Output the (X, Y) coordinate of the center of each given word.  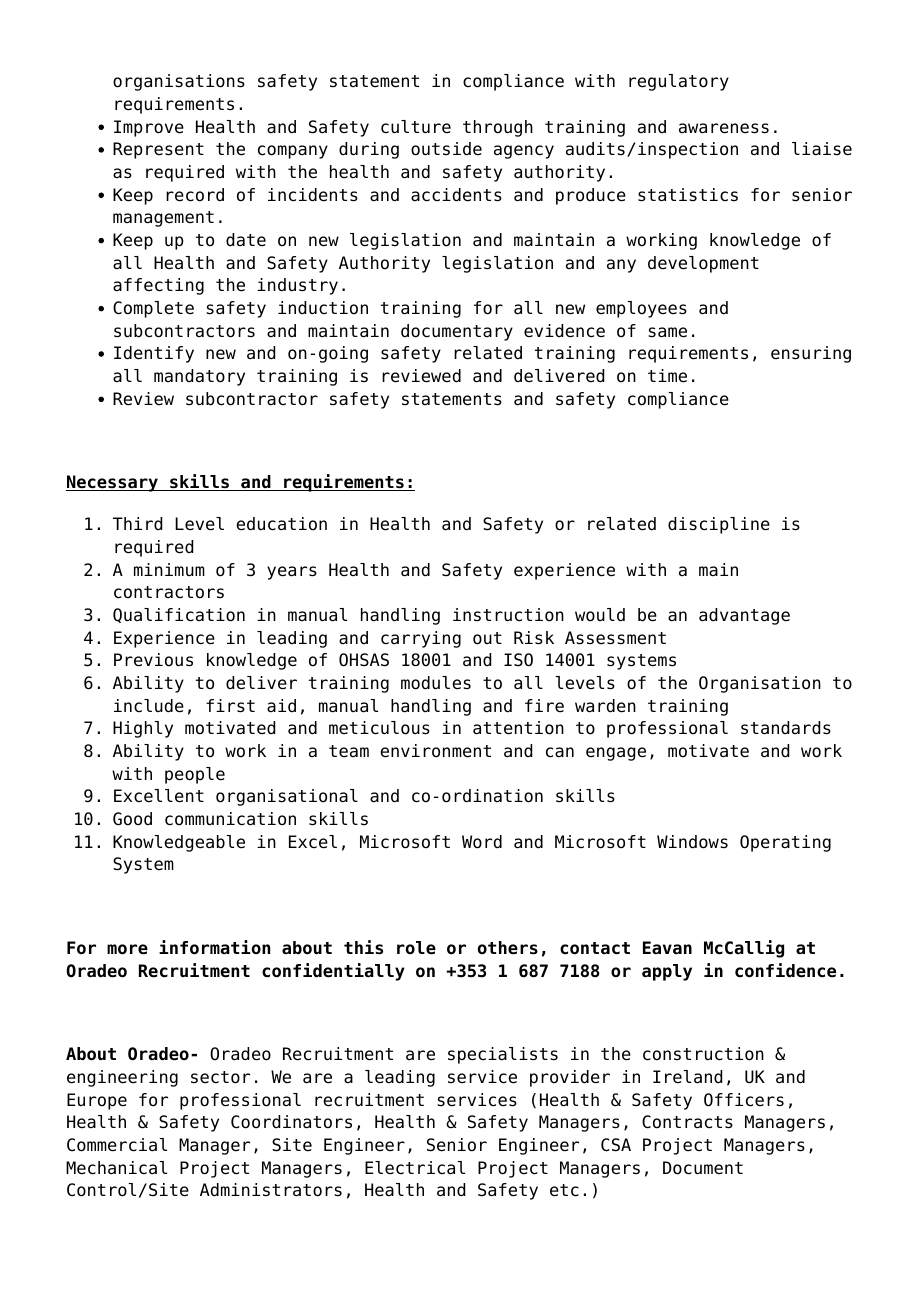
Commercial (117, 1145)
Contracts (687, 1122)
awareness (724, 128)
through (498, 128)
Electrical (415, 1168)
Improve (149, 128)
